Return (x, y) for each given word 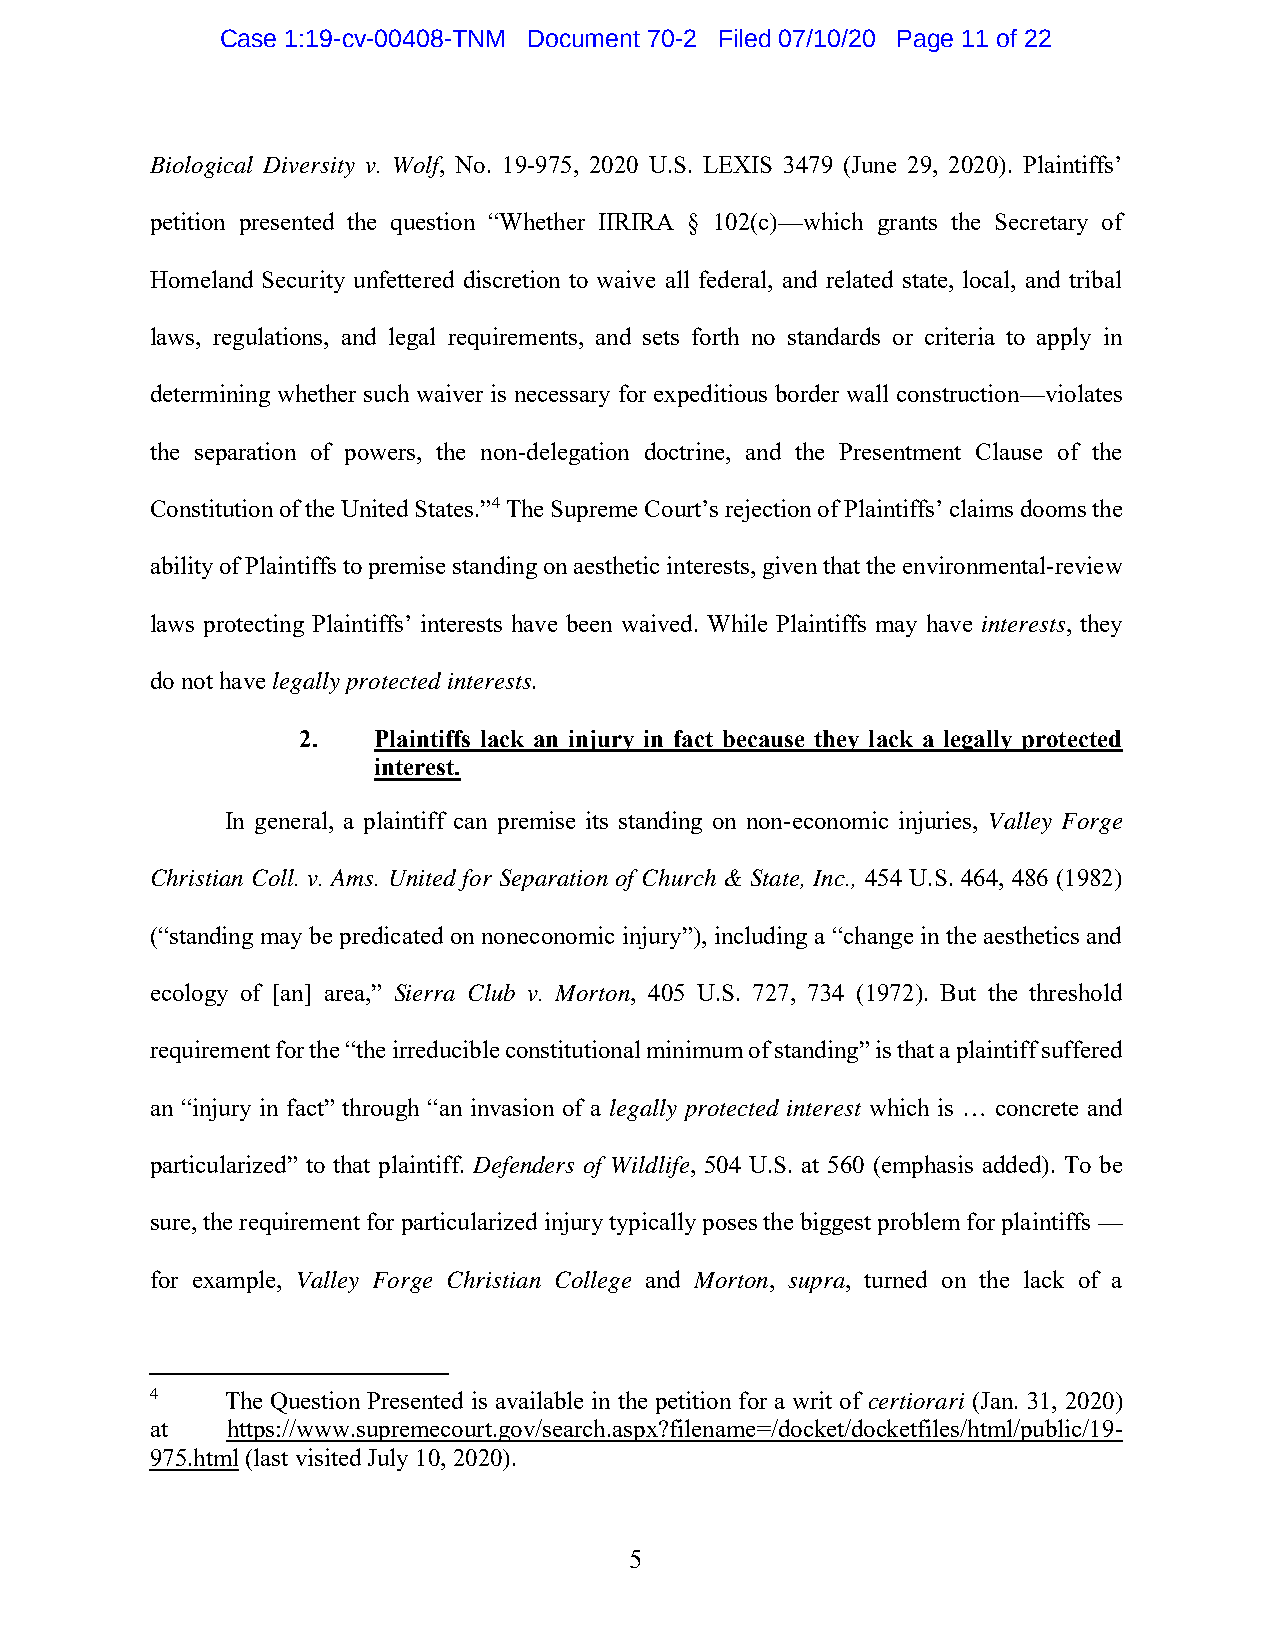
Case (248, 38)
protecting (254, 625)
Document (584, 38)
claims (981, 508)
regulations (269, 338)
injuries (936, 822)
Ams (353, 877)
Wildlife (650, 1167)
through (380, 1109)
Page (925, 41)
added (1013, 1164)
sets (661, 338)
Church (679, 877)
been (589, 623)
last (271, 1457)
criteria (960, 336)
